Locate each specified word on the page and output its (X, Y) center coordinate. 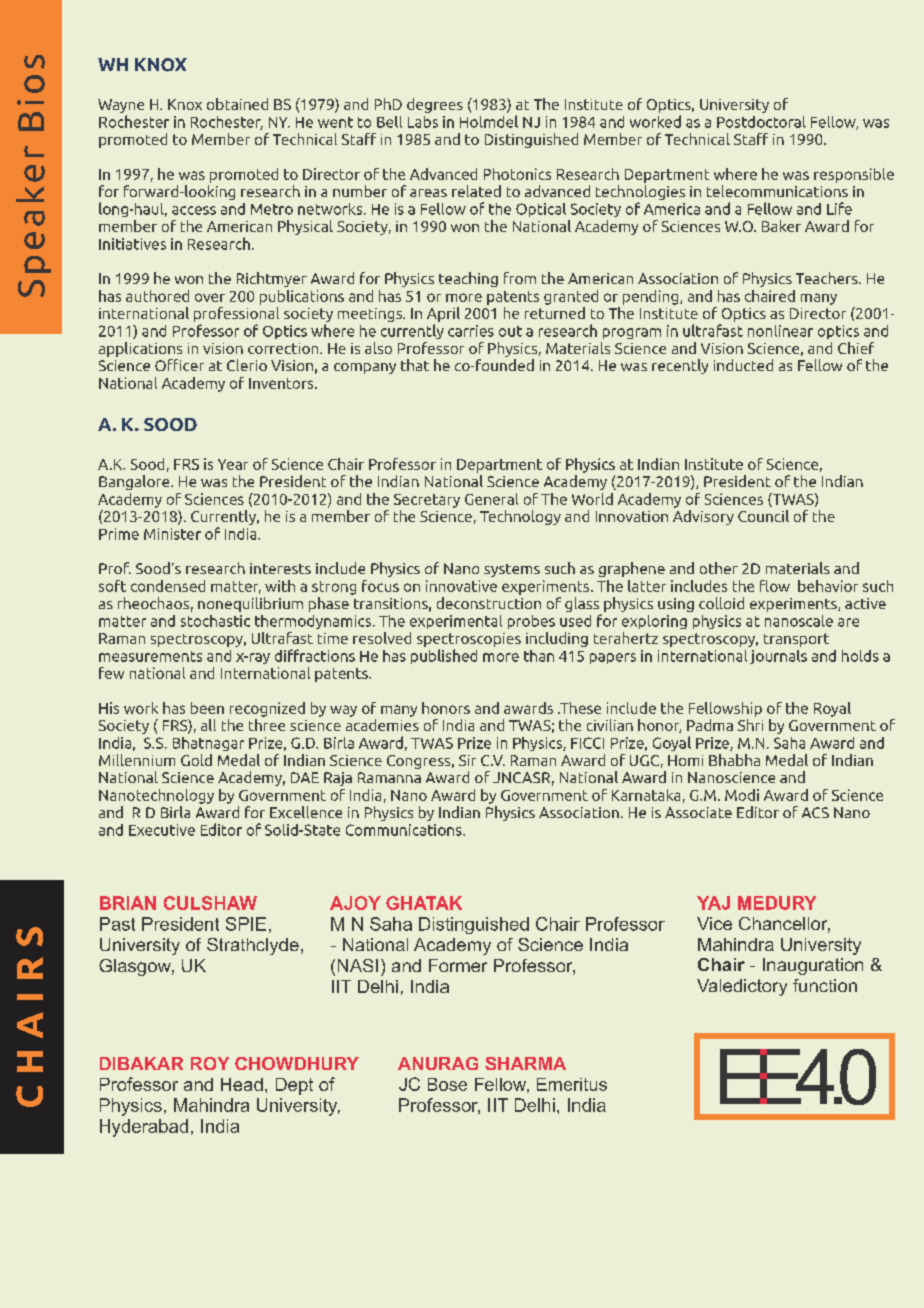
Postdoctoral (761, 122)
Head (242, 1084)
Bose (447, 1084)
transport (796, 640)
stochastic (215, 621)
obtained (237, 104)
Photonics (517, 174)
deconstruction (489, 601)
